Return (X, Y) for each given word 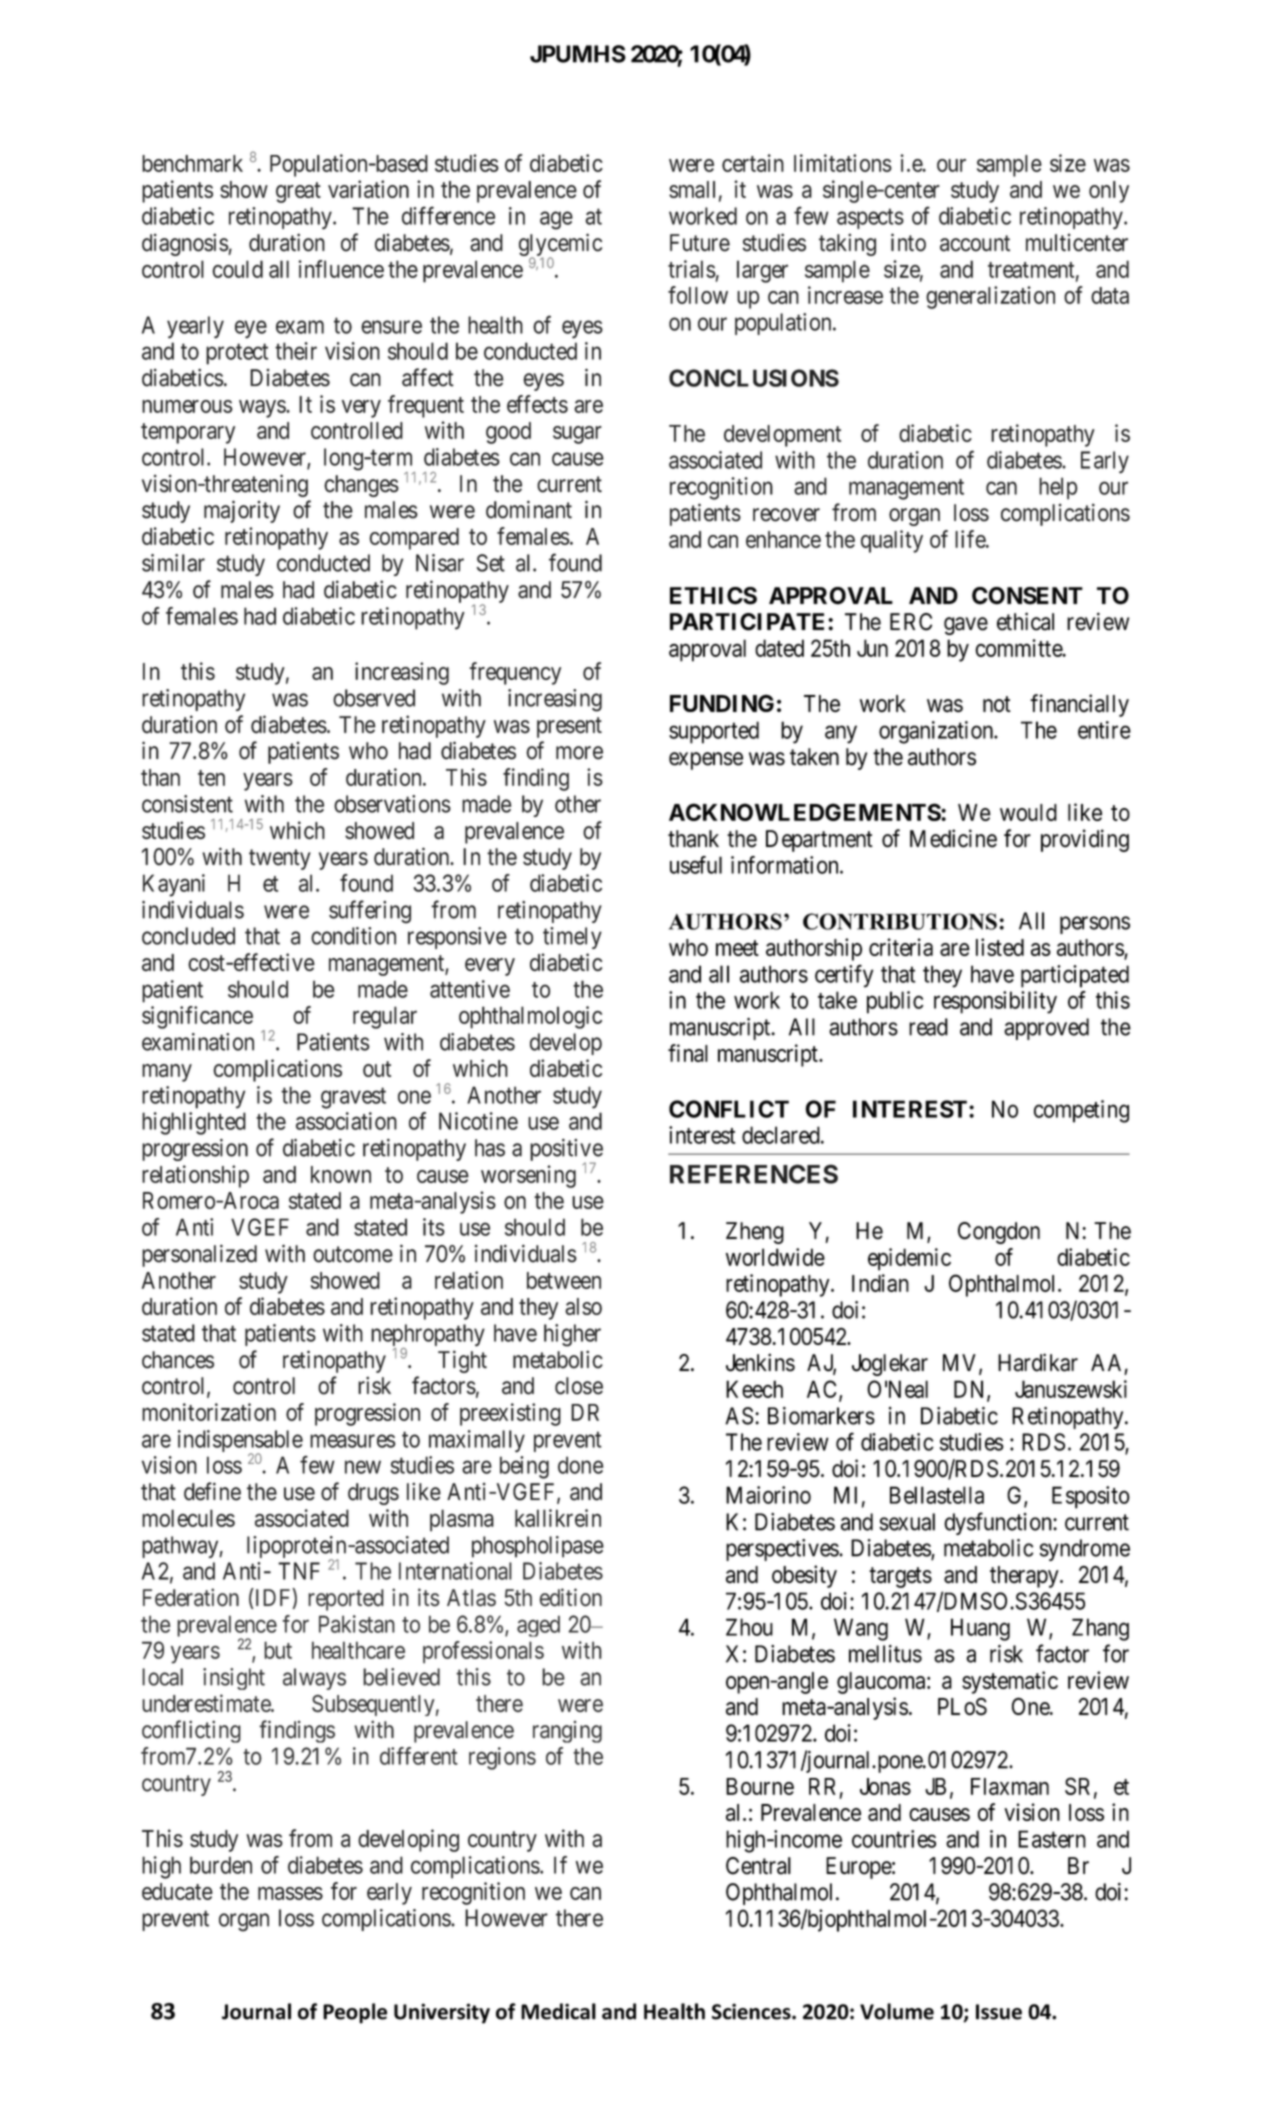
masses (290, 1893)
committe (1019, 648)
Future (700, 243)
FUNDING (722, 703)
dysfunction (999, 1523)
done (580, 1465)
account (975, 243)
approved (1046, 1029)
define (212, 1491)
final (688, 1053)
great (298, 192)
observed (374, 698)
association (346, 1121)
